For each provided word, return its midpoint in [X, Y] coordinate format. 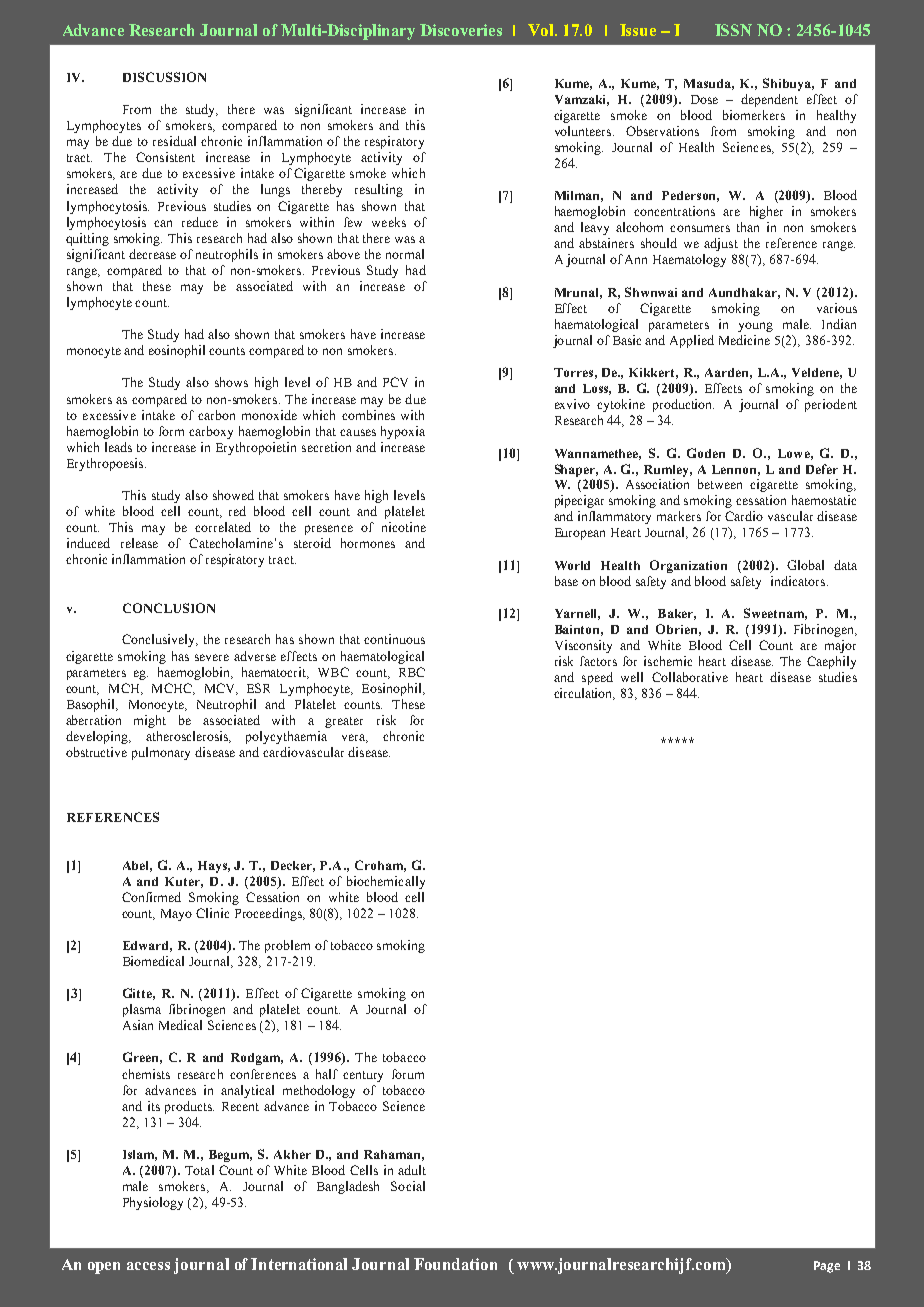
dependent [769, 100]
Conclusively [160, 640]
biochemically [386, 882]
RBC [412, 672]
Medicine [744, 340]
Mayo [176, 915]
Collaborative [690, 677]
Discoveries [461, 30]
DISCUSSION [164, 77]
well [632, 677]
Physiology [153, 1203]
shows [231, 382]
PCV [395, 382]
